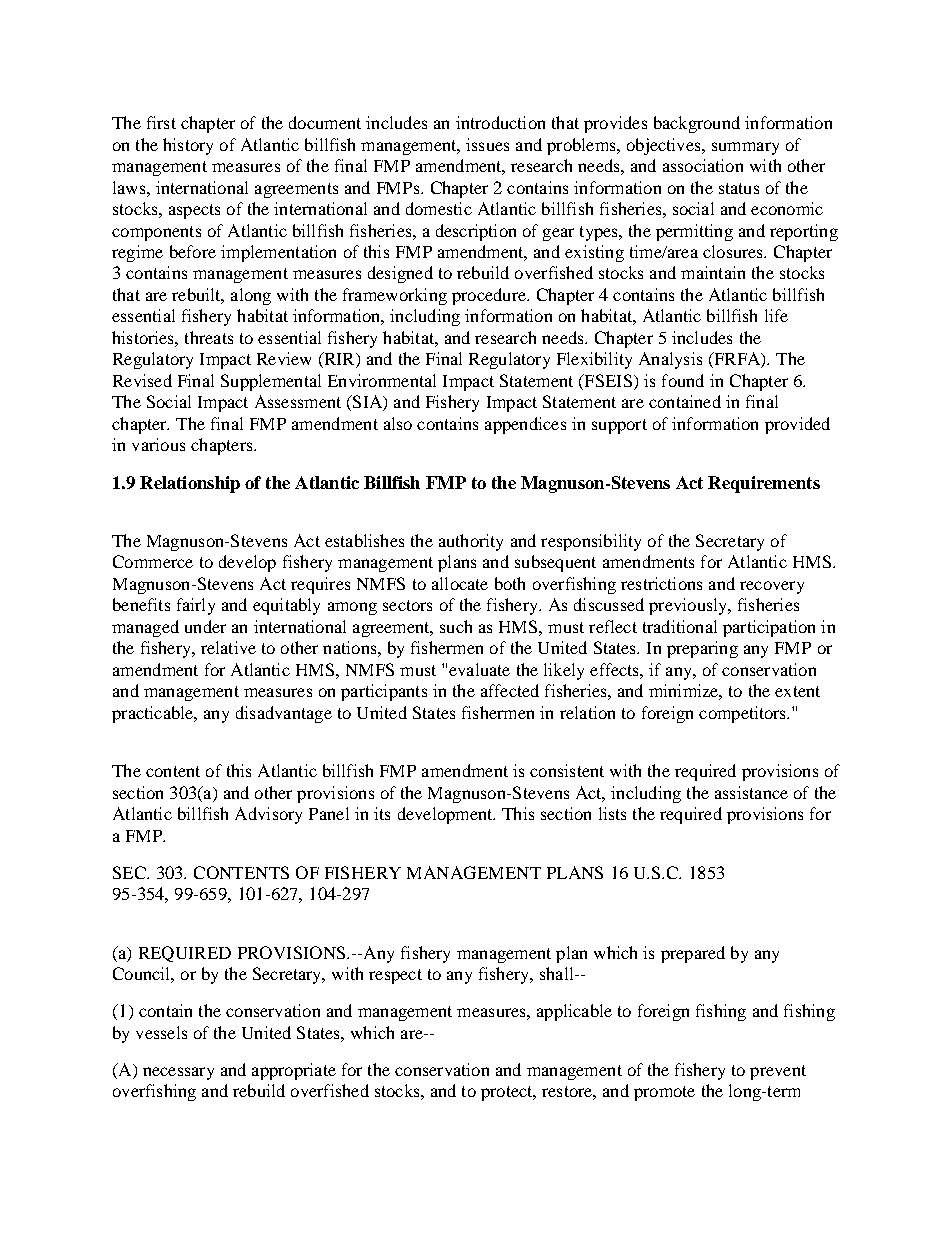 The image size is (952, 1233). What do you see at coordinates (745, 148) in the screenshot?
I see `summary` at bounding box center [745, 148].
